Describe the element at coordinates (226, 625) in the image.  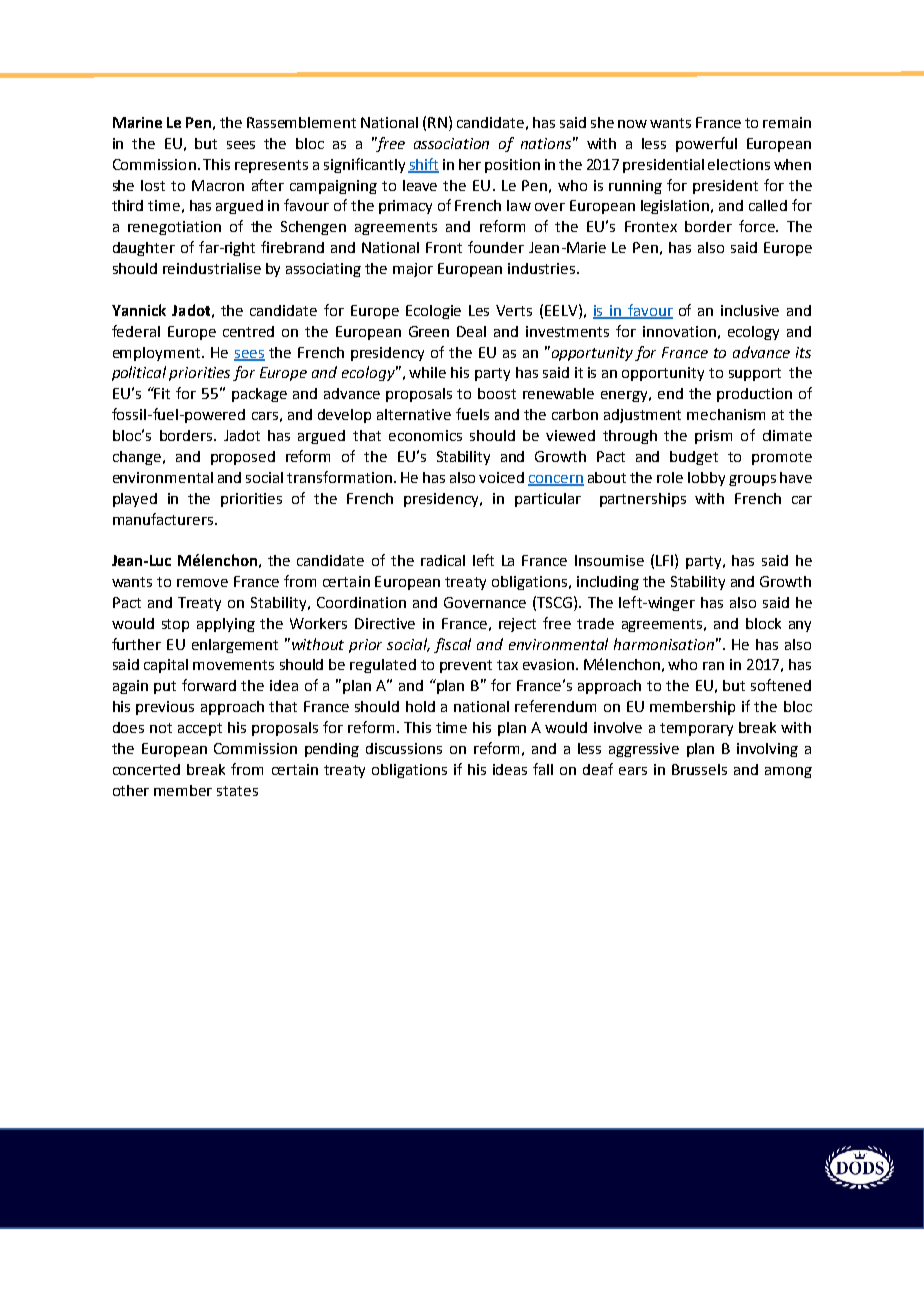
I see `applying` at that location.
